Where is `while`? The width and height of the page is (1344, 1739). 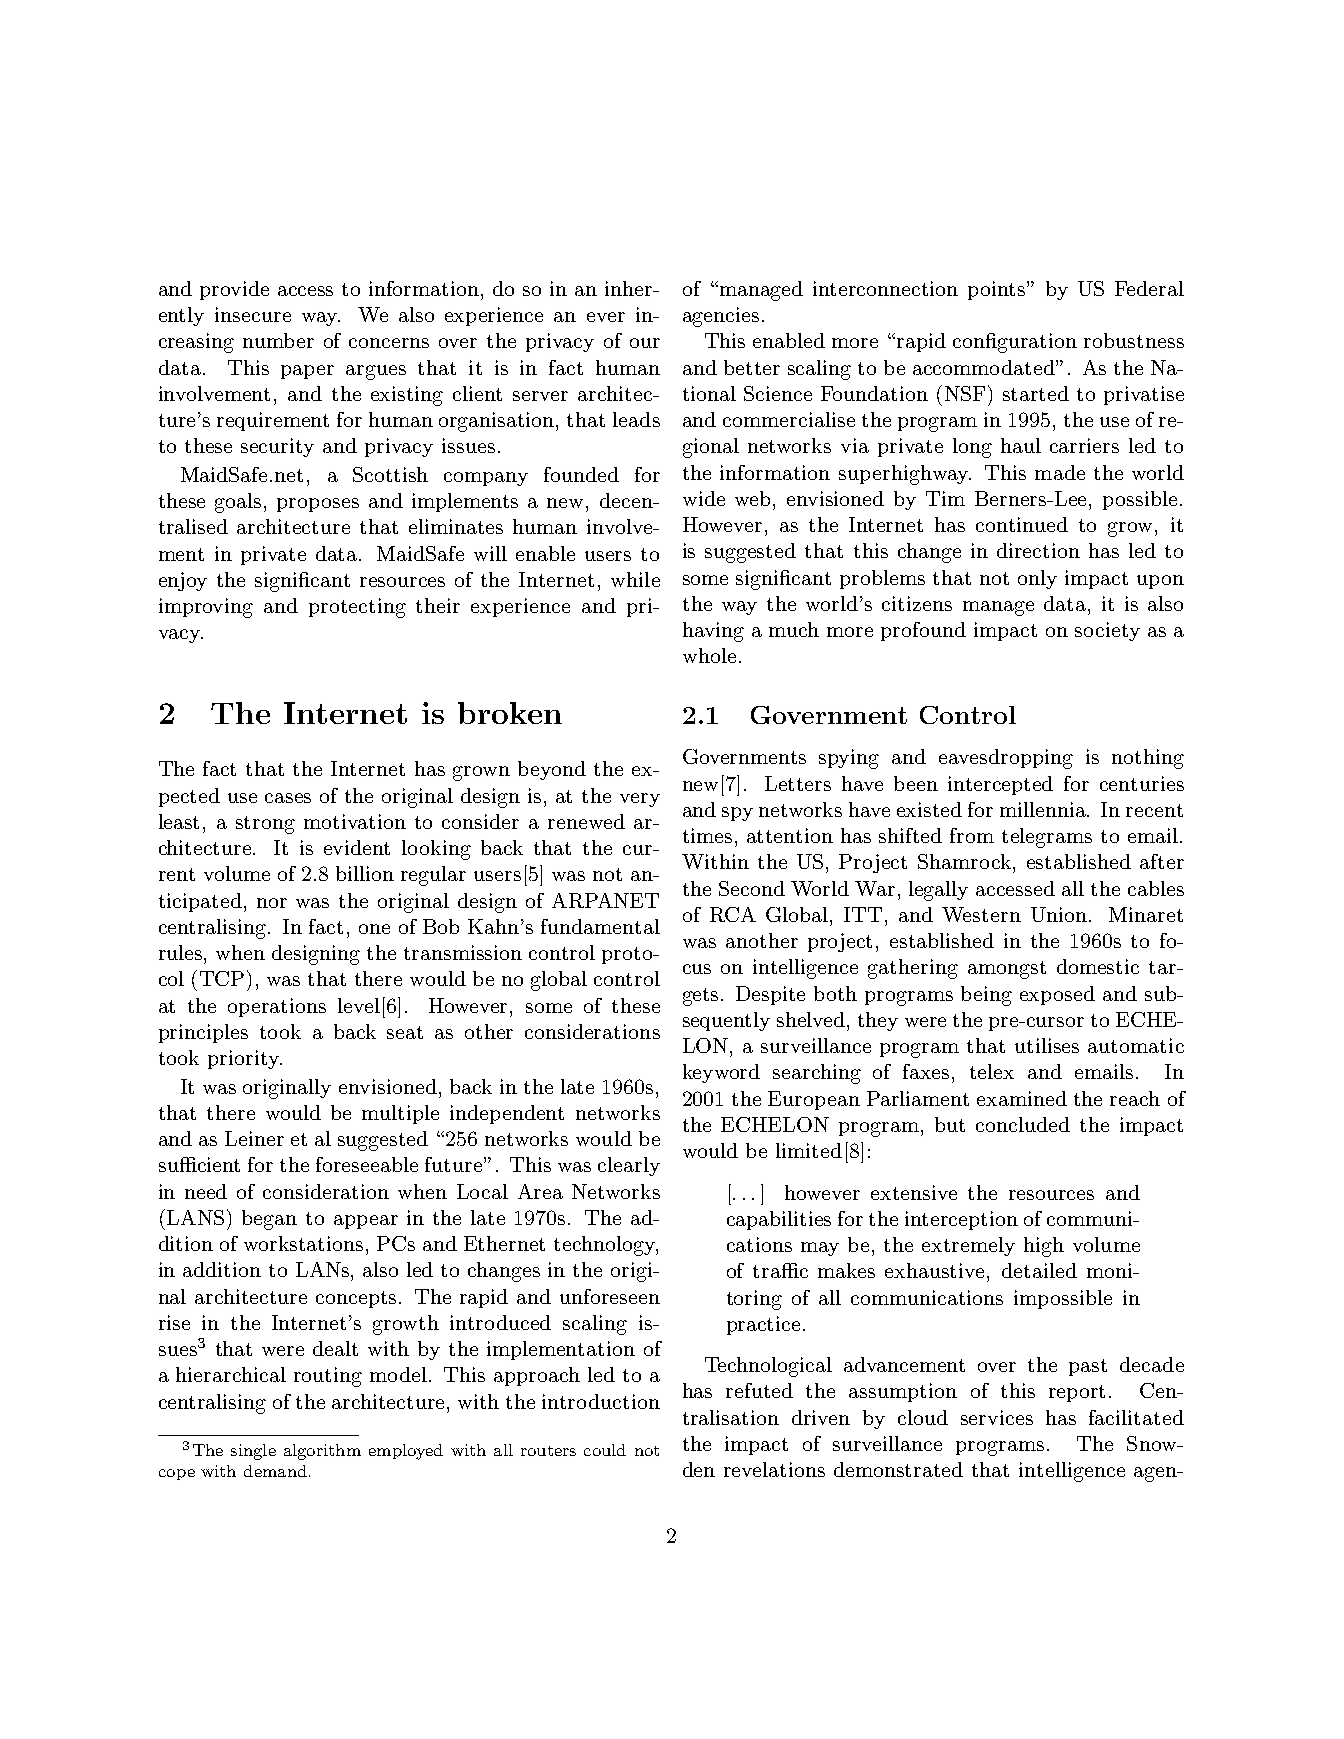
while is located at coordinates (635, 579).
